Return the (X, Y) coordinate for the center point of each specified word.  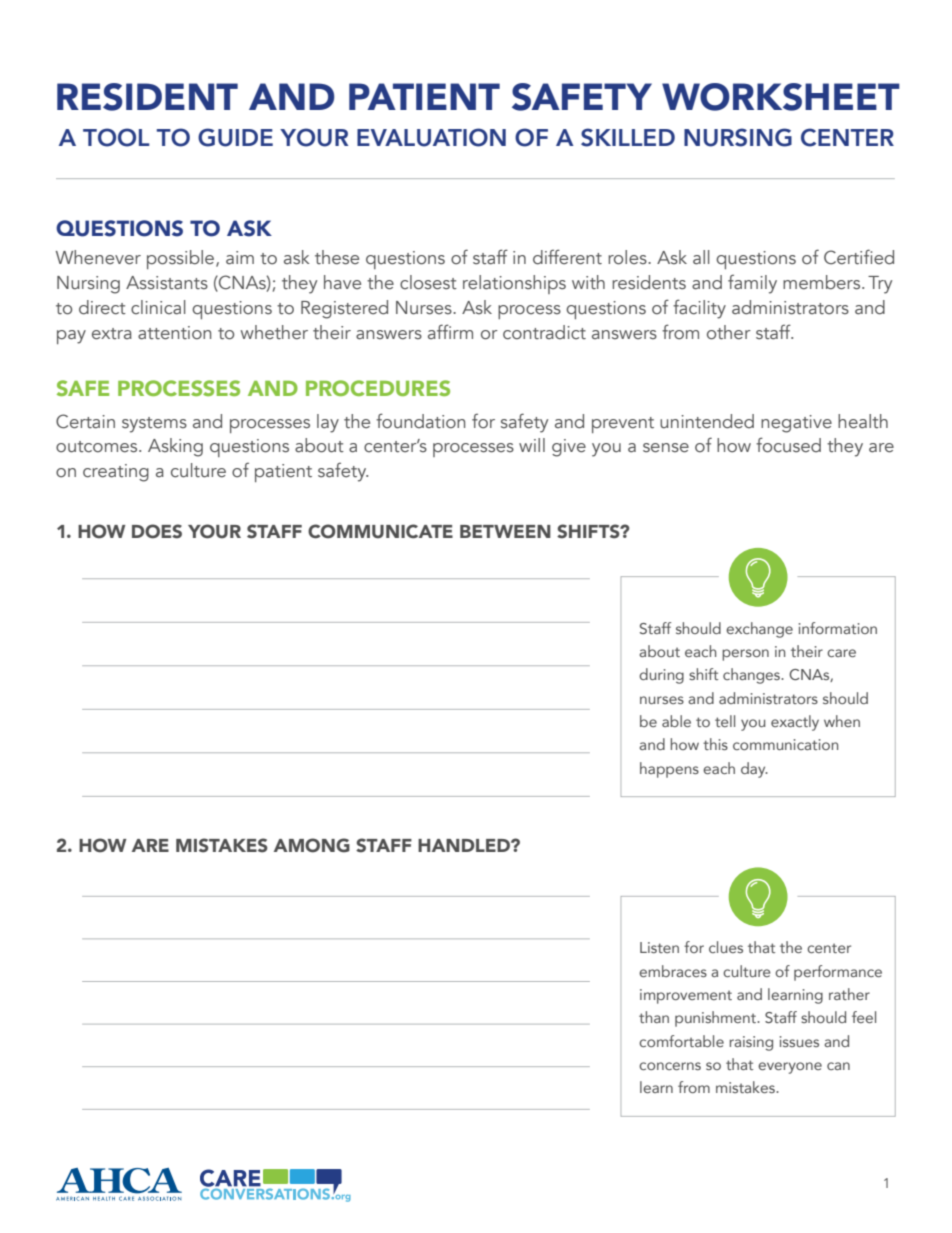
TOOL (116, 137)
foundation (420, 421)
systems (154, 425)
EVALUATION (431, 137)
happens (669, 770)
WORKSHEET (781, 97)
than (654, 1017)
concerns (670, 1066)
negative (796, 424)
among (312, 845)
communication (785, 744)
